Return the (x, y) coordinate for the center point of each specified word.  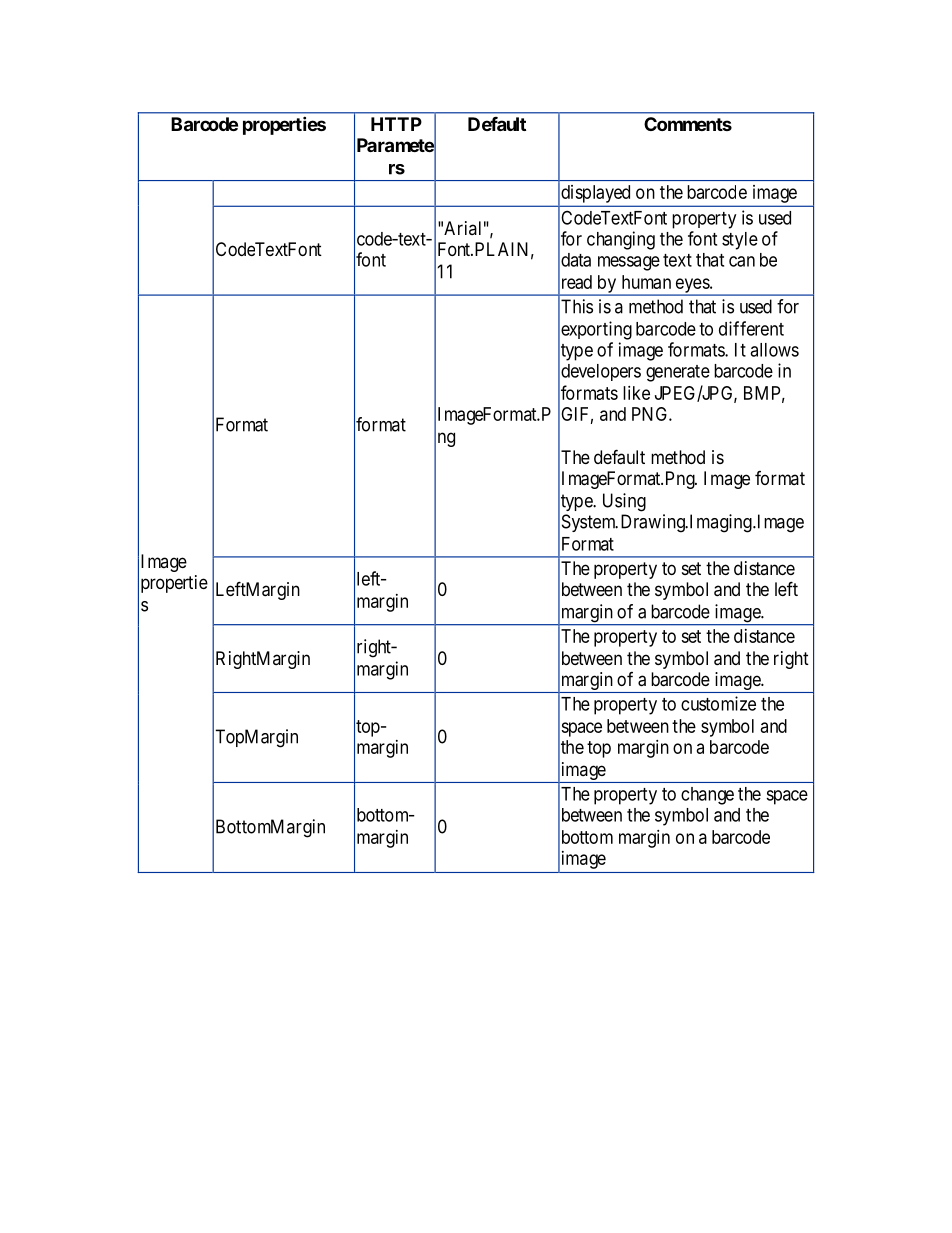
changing (621, 240)
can (742, 261)
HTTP (396, 124)
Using (624, 502)
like (636, 393)
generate (678, 373)
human (646, 282)
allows (774, 350)
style (740, 241)
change (707, 796)
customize (718, 703)
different (751, 328)
